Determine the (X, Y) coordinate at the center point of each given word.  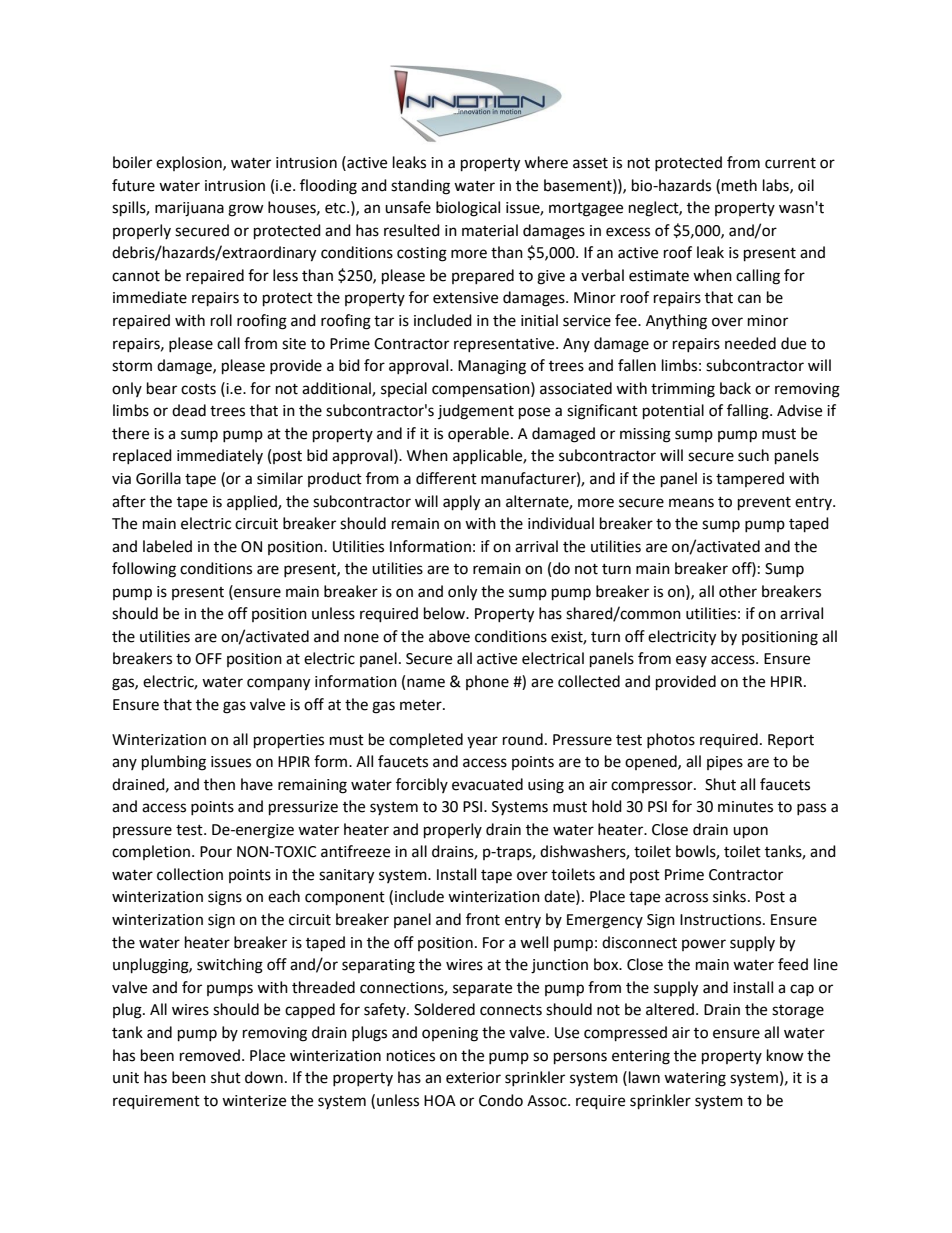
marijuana (189, 209)
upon (750, 832)
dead (189, 410)
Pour (216, 852)
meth (739, 185)
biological (468, 209)
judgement (476, 412)
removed (210, 1055)
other (738, 591)
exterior (473, 1078)
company (278, 684)
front (483, 919)
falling (749, 412)
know (785, 1055)
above (449, 636)
